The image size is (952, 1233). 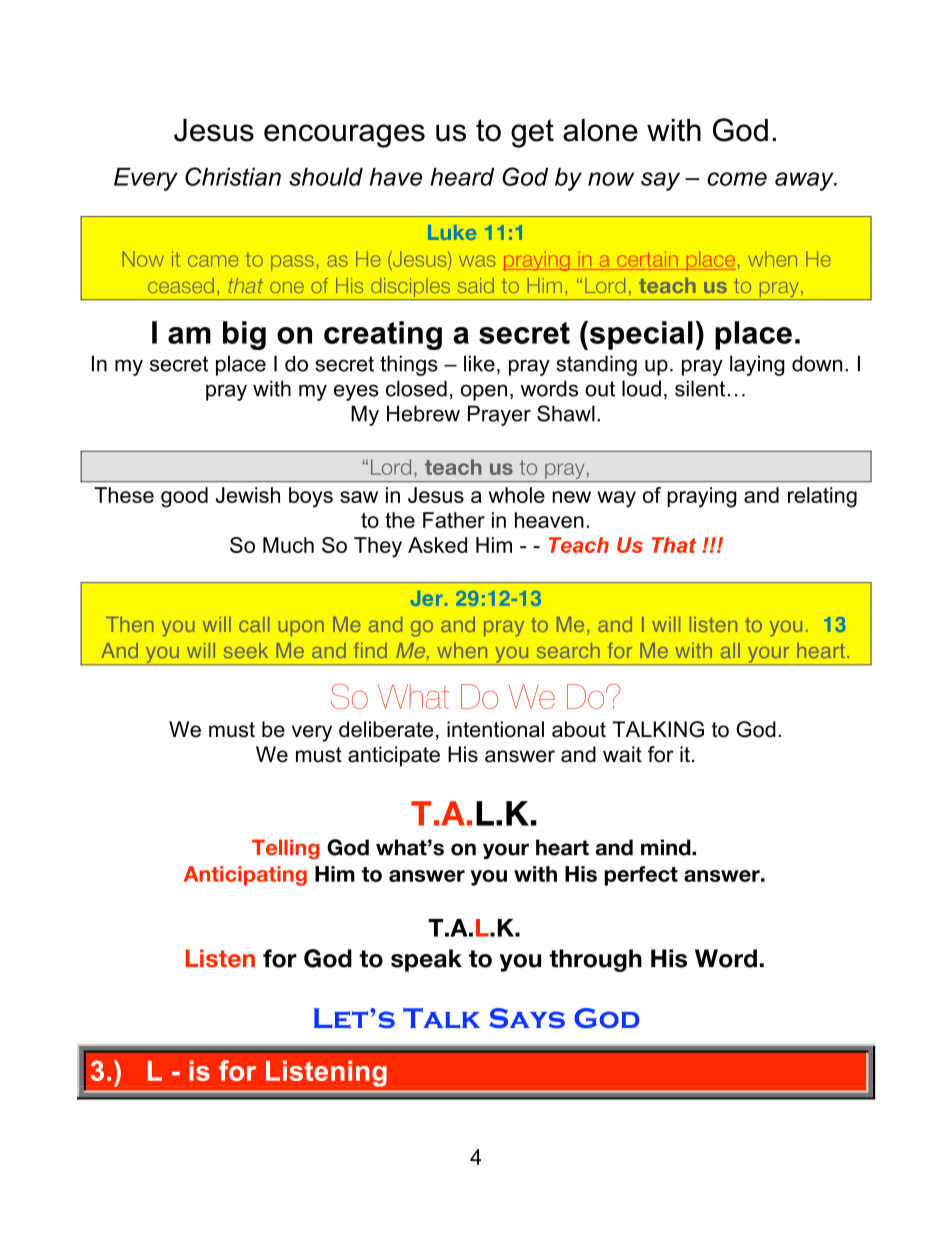 I want to click on heard, so click(x=462, y=177).
